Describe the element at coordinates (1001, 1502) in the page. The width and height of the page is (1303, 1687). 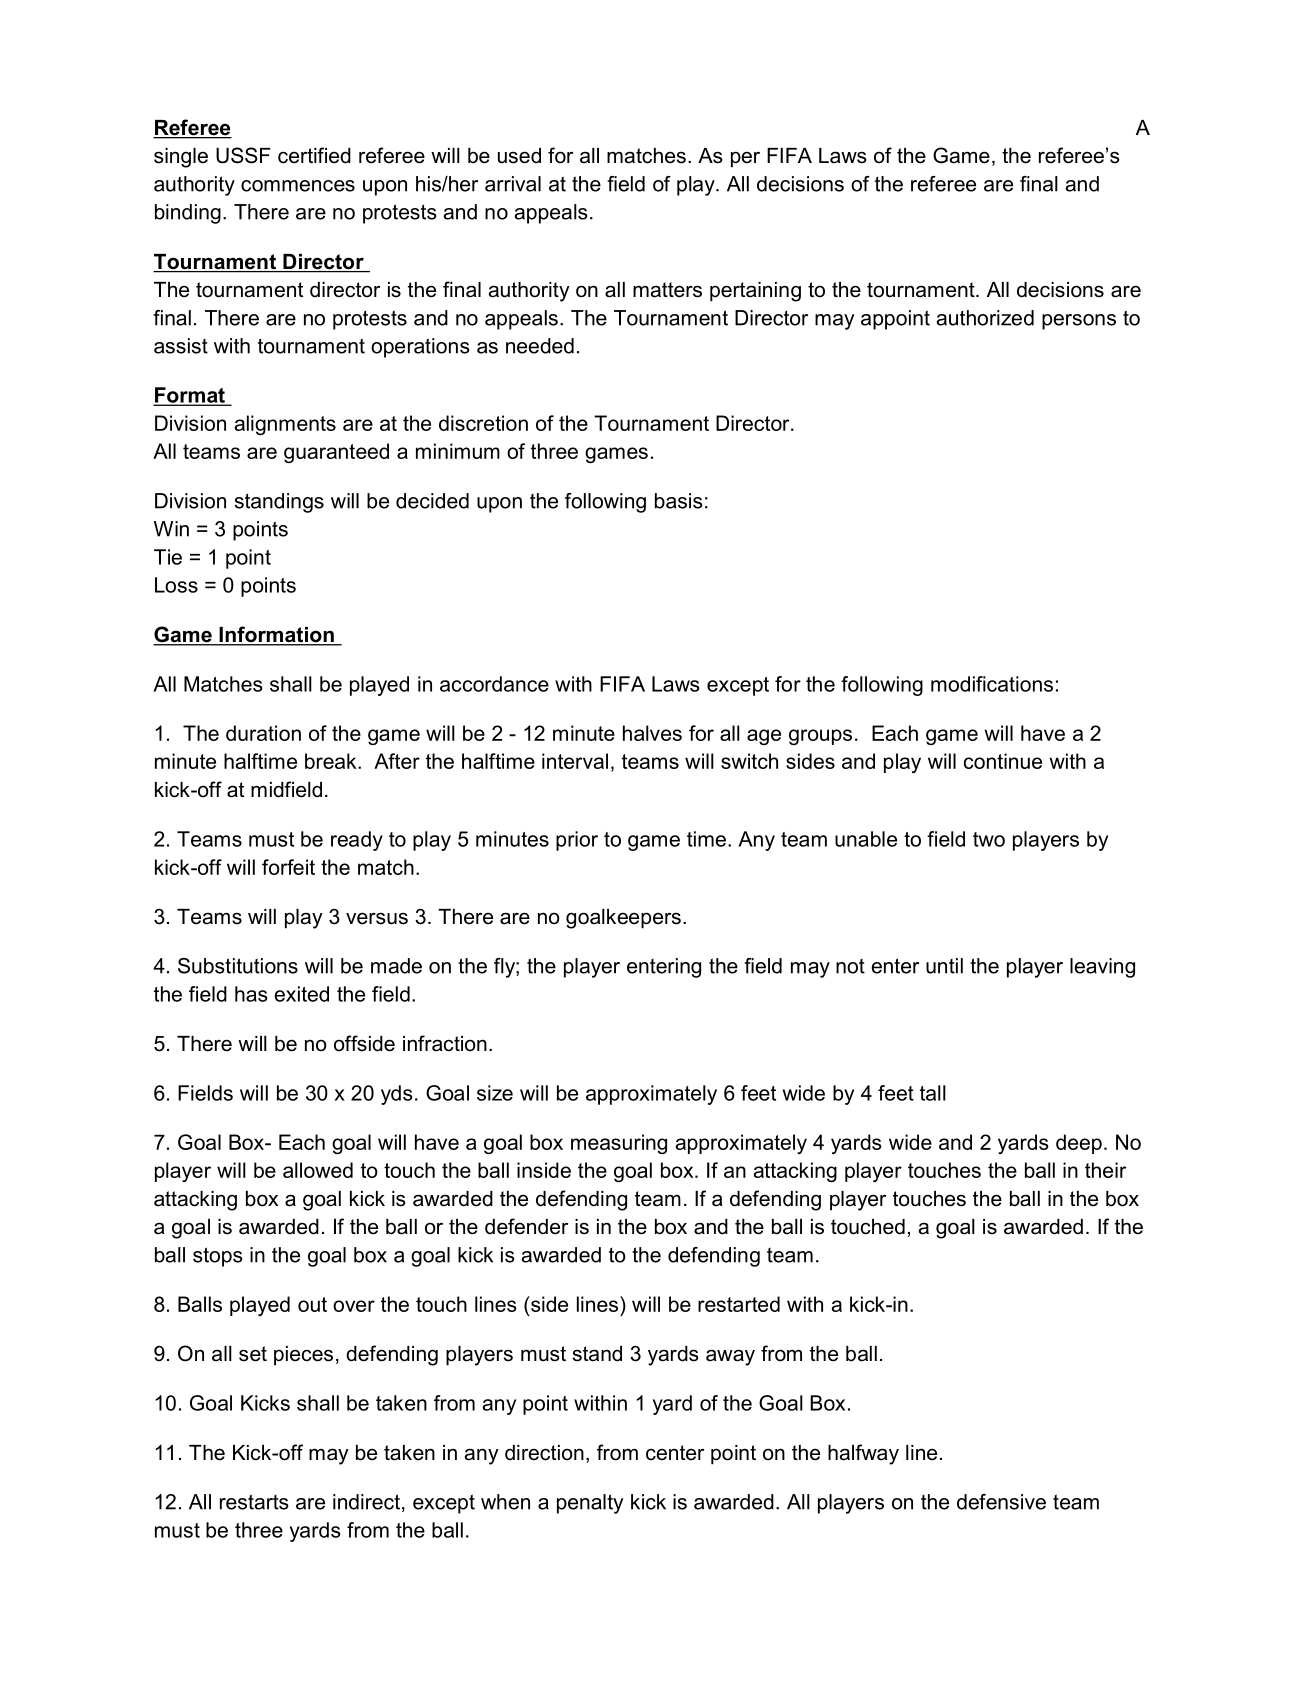
I see `defensive` at that location.
